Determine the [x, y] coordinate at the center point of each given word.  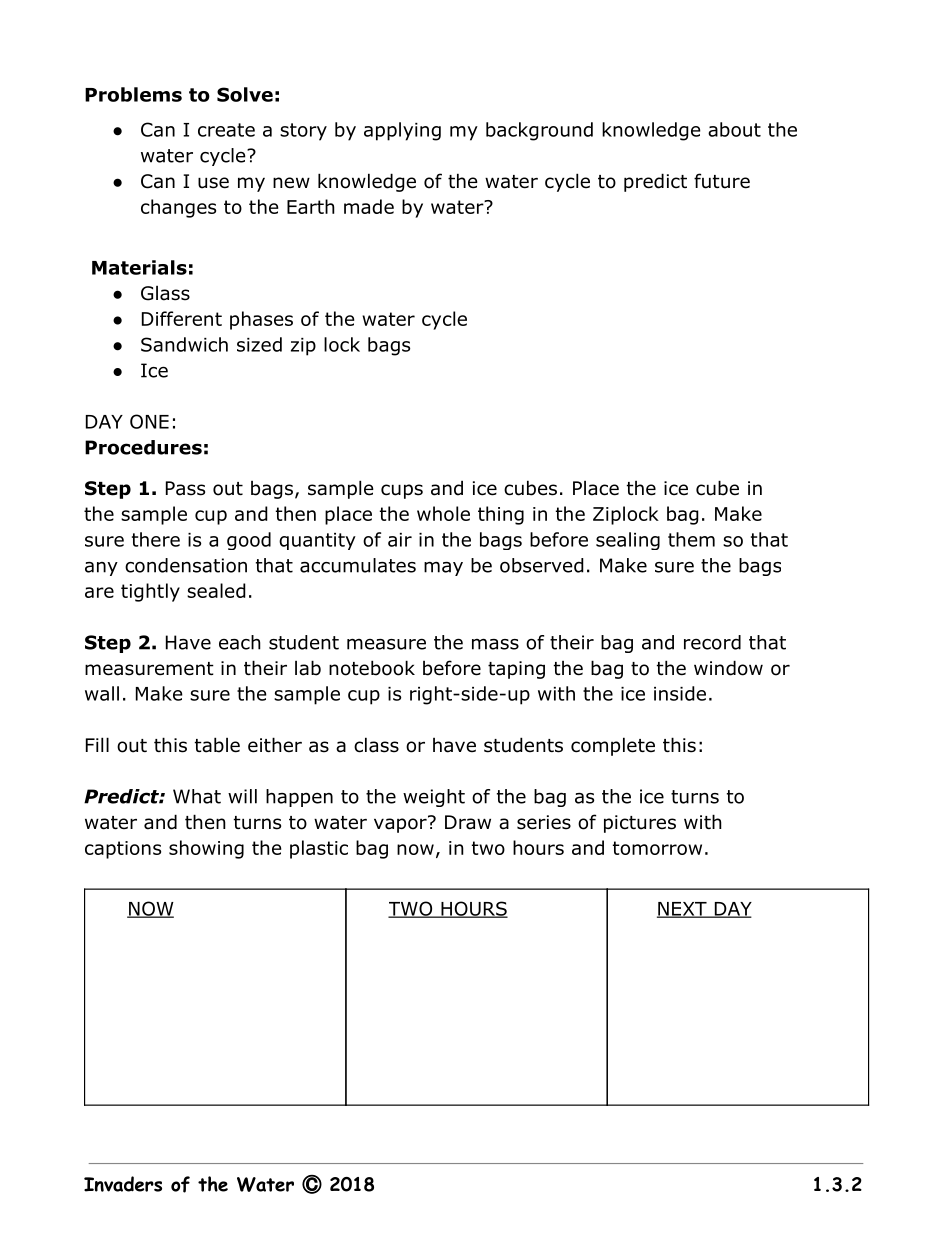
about [734, 129]
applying [402, 131]
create [226, 130]
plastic [319, 849]
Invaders [123, 1184]
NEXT [683, 910]
